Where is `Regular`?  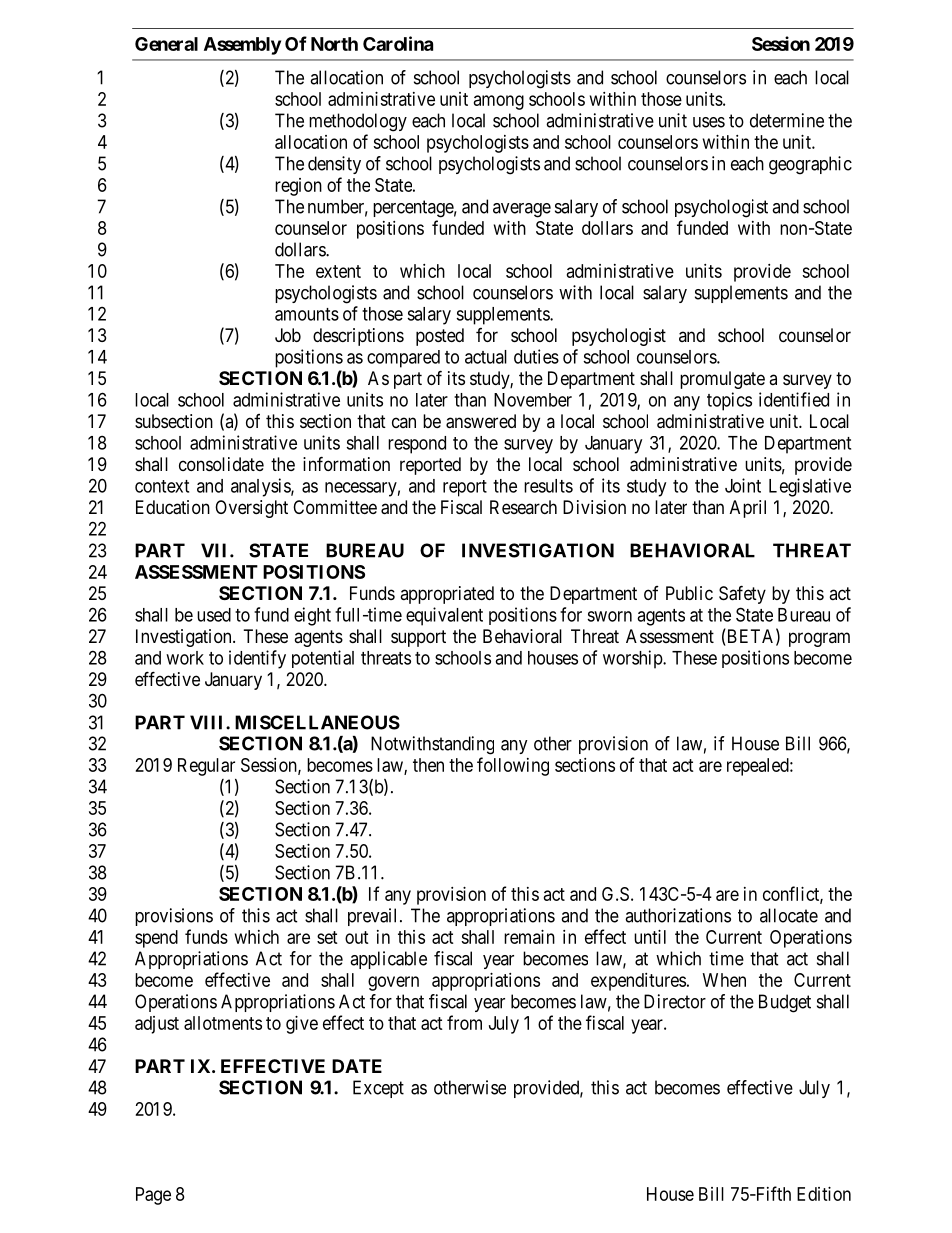
Regular is located at coordinates (206, 767).
